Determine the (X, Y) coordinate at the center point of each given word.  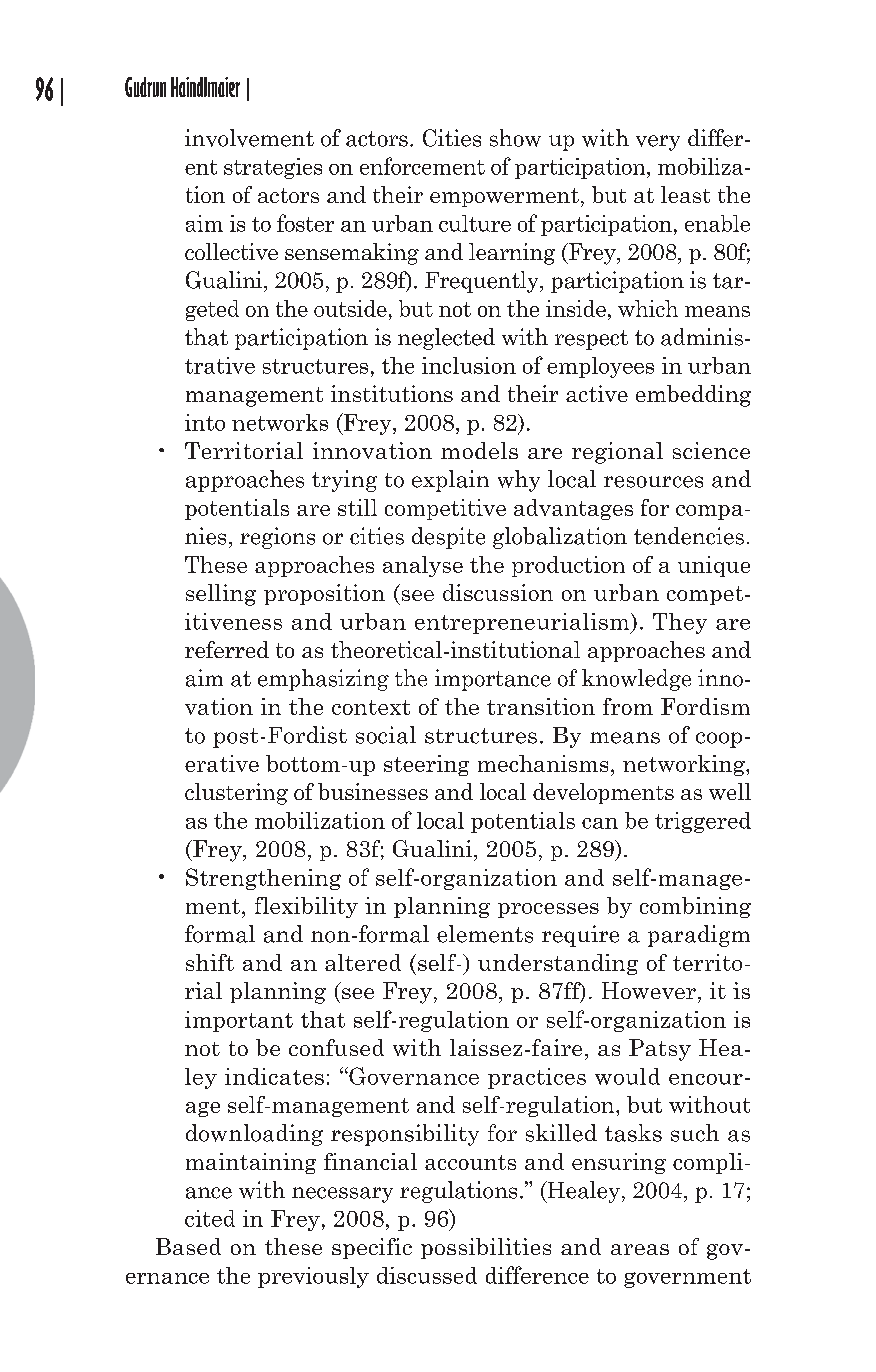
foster (305, 223)
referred (227, 649)
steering (426, 765)
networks (280, 422)
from (628, 706)
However (649, 990)
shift (210, 962)
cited (210, 1218)
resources (653, 482)
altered (363, 962)
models (479, 450)
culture (475, 223)
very (658, 143)
